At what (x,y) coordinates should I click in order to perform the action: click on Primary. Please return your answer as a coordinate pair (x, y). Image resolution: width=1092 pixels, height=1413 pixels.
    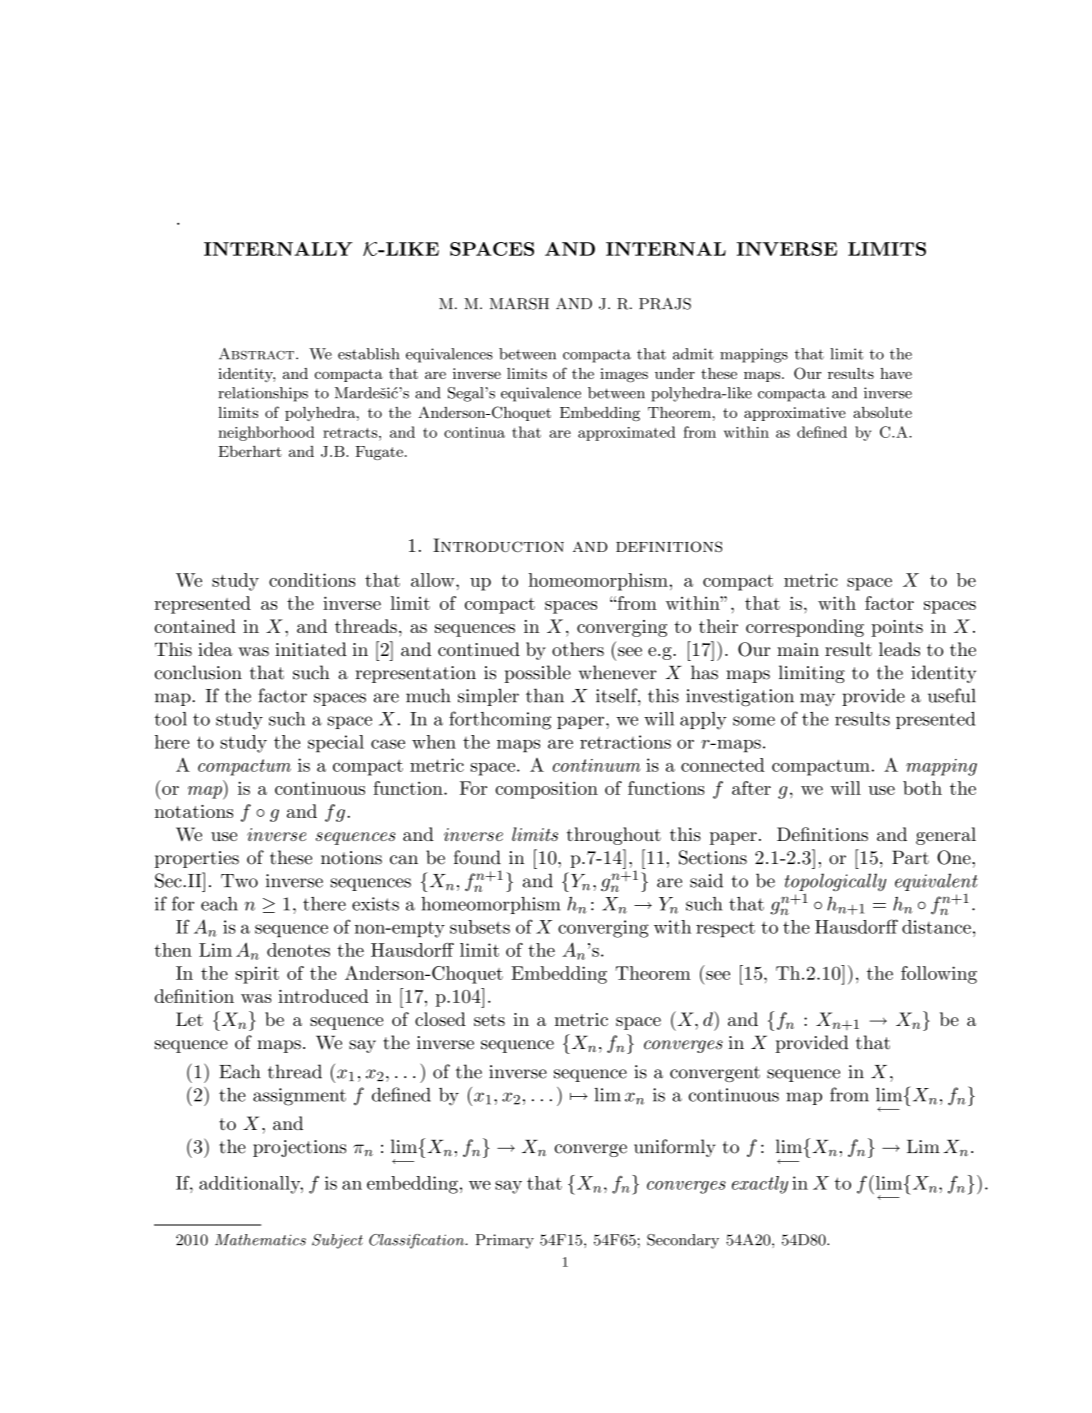
    Looking at the image, I should click on (504, 1241).
